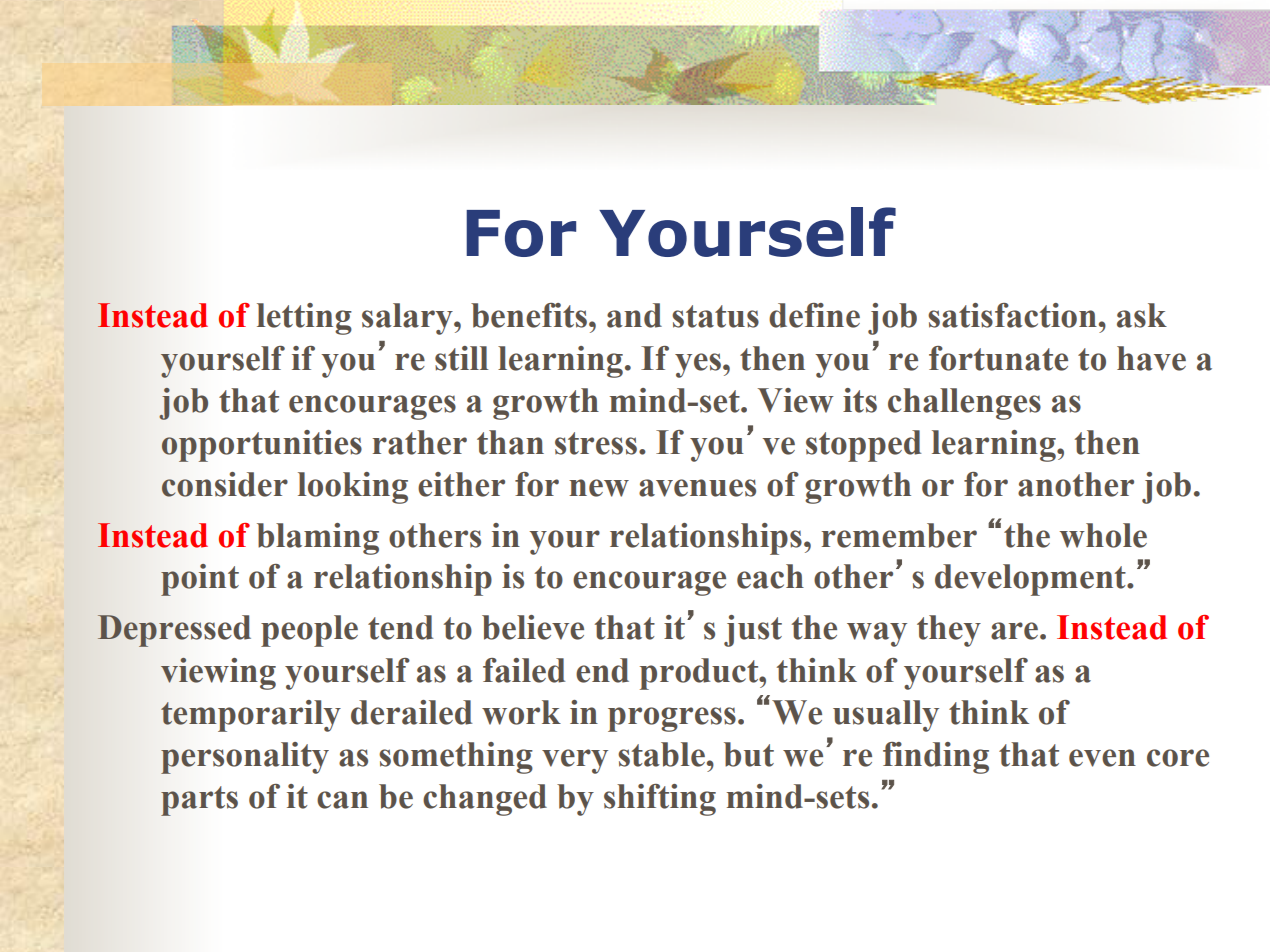 The width and height of the screenshot is (1270, 952). I want to click on status, so click(715, 316).
